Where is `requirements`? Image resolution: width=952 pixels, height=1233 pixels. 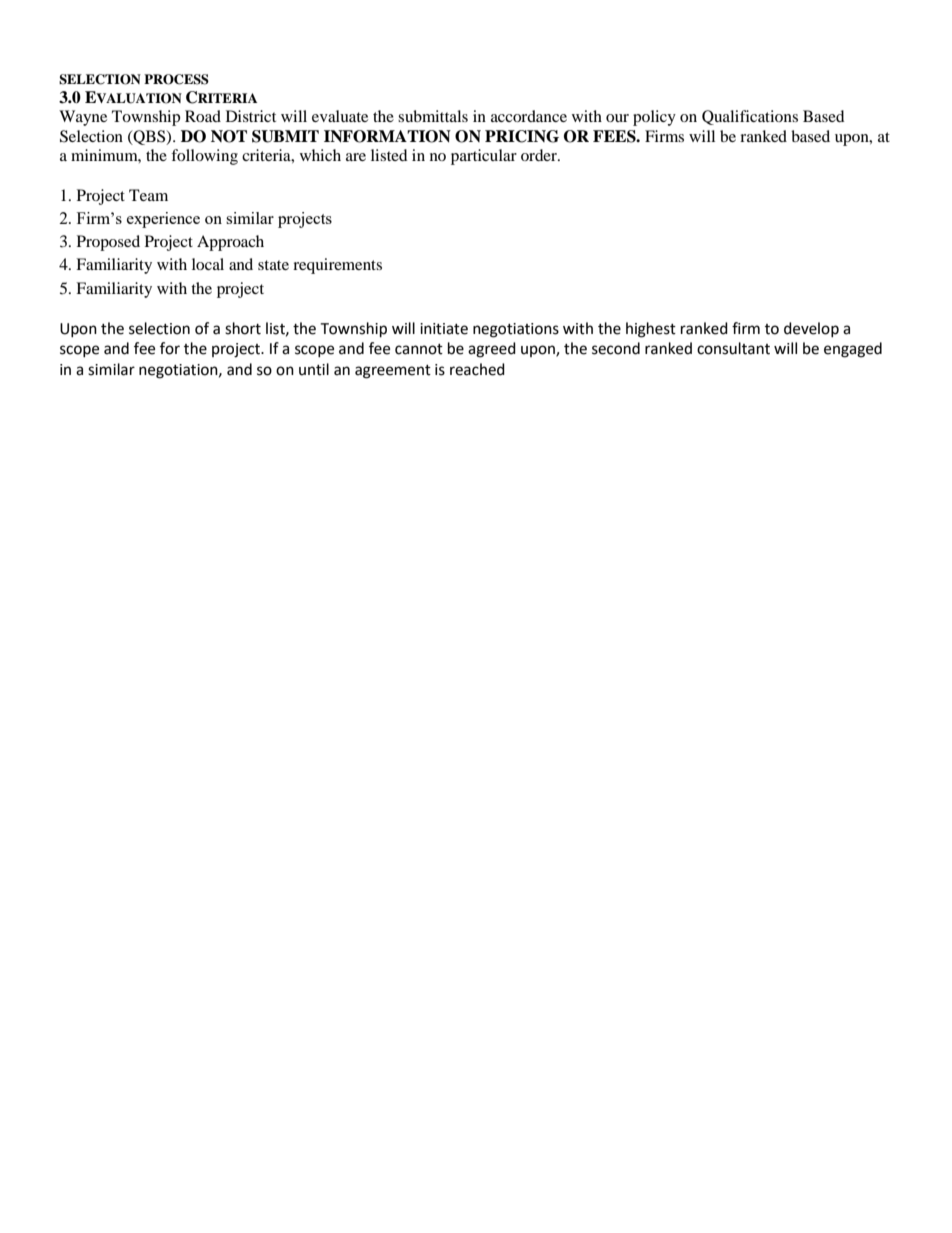 requirements is located at coordinates (337, 266).
